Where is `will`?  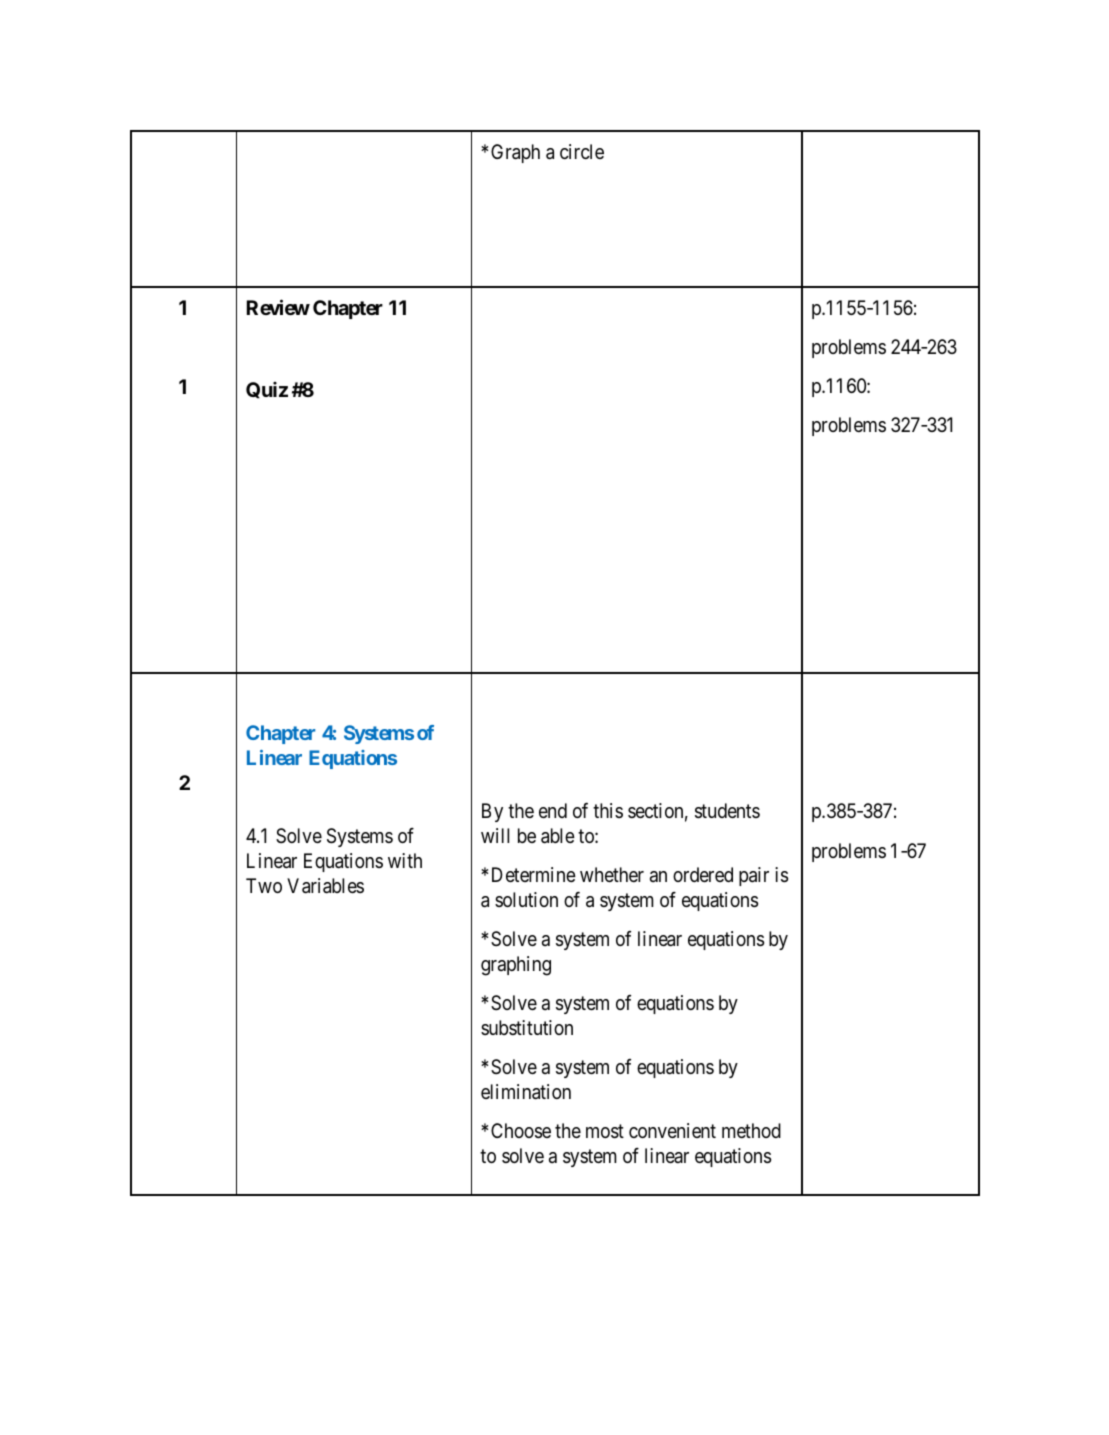
will is located at coordinates (495, 835).
